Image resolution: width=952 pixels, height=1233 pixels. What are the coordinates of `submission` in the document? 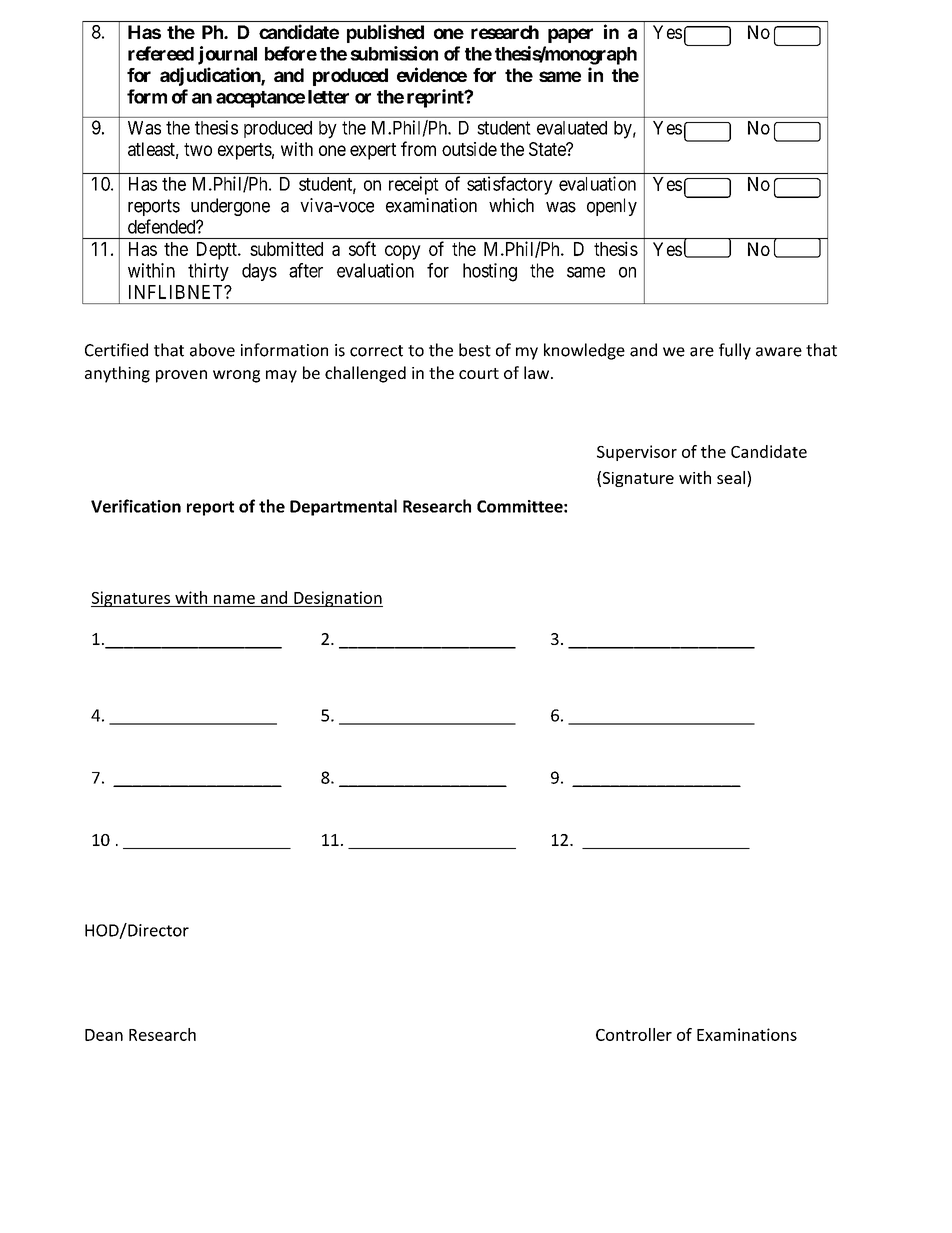 It's located at (394, 53).
